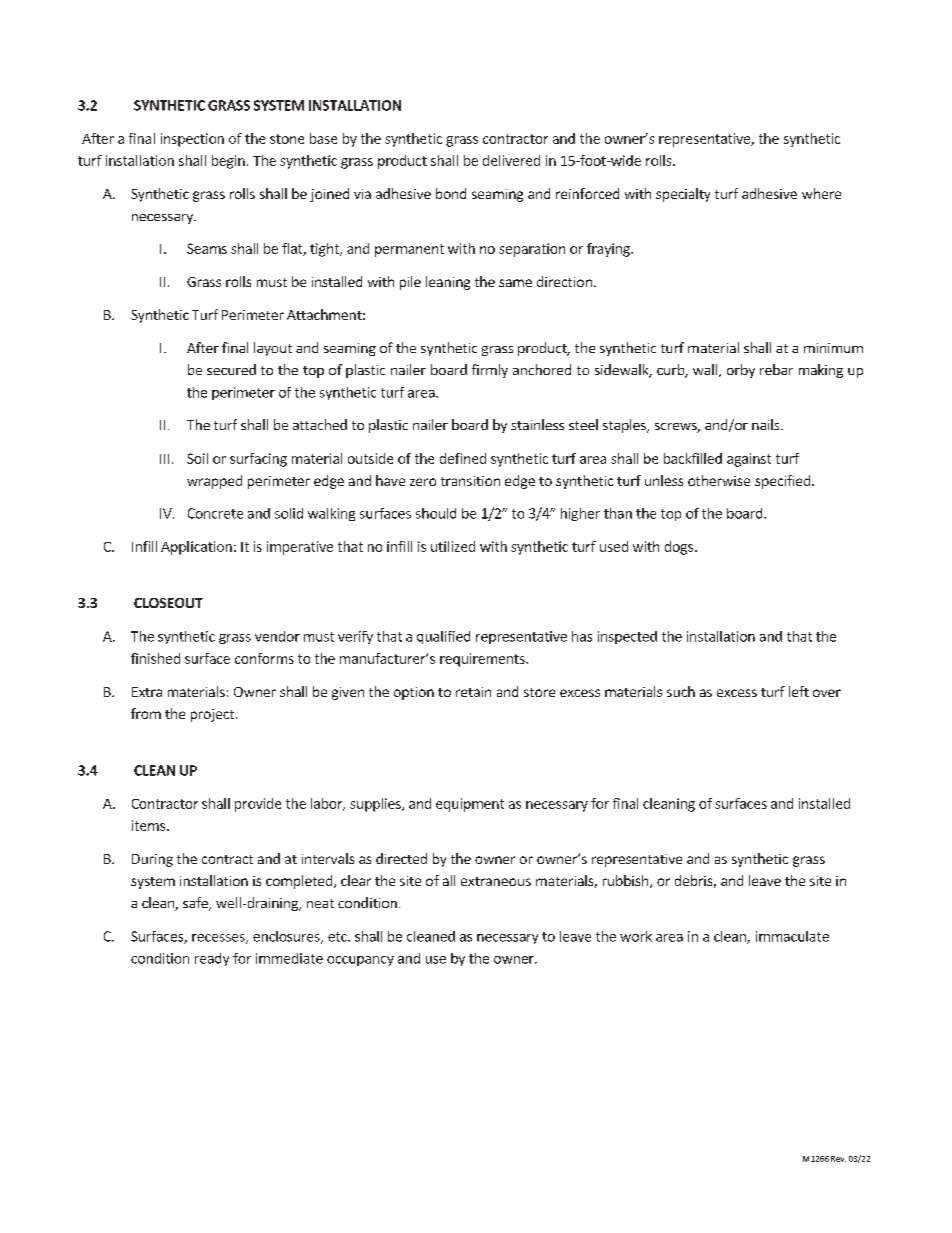 The width and height of the document is (952, 1233). I want to click on begin, so click(228, 162).
